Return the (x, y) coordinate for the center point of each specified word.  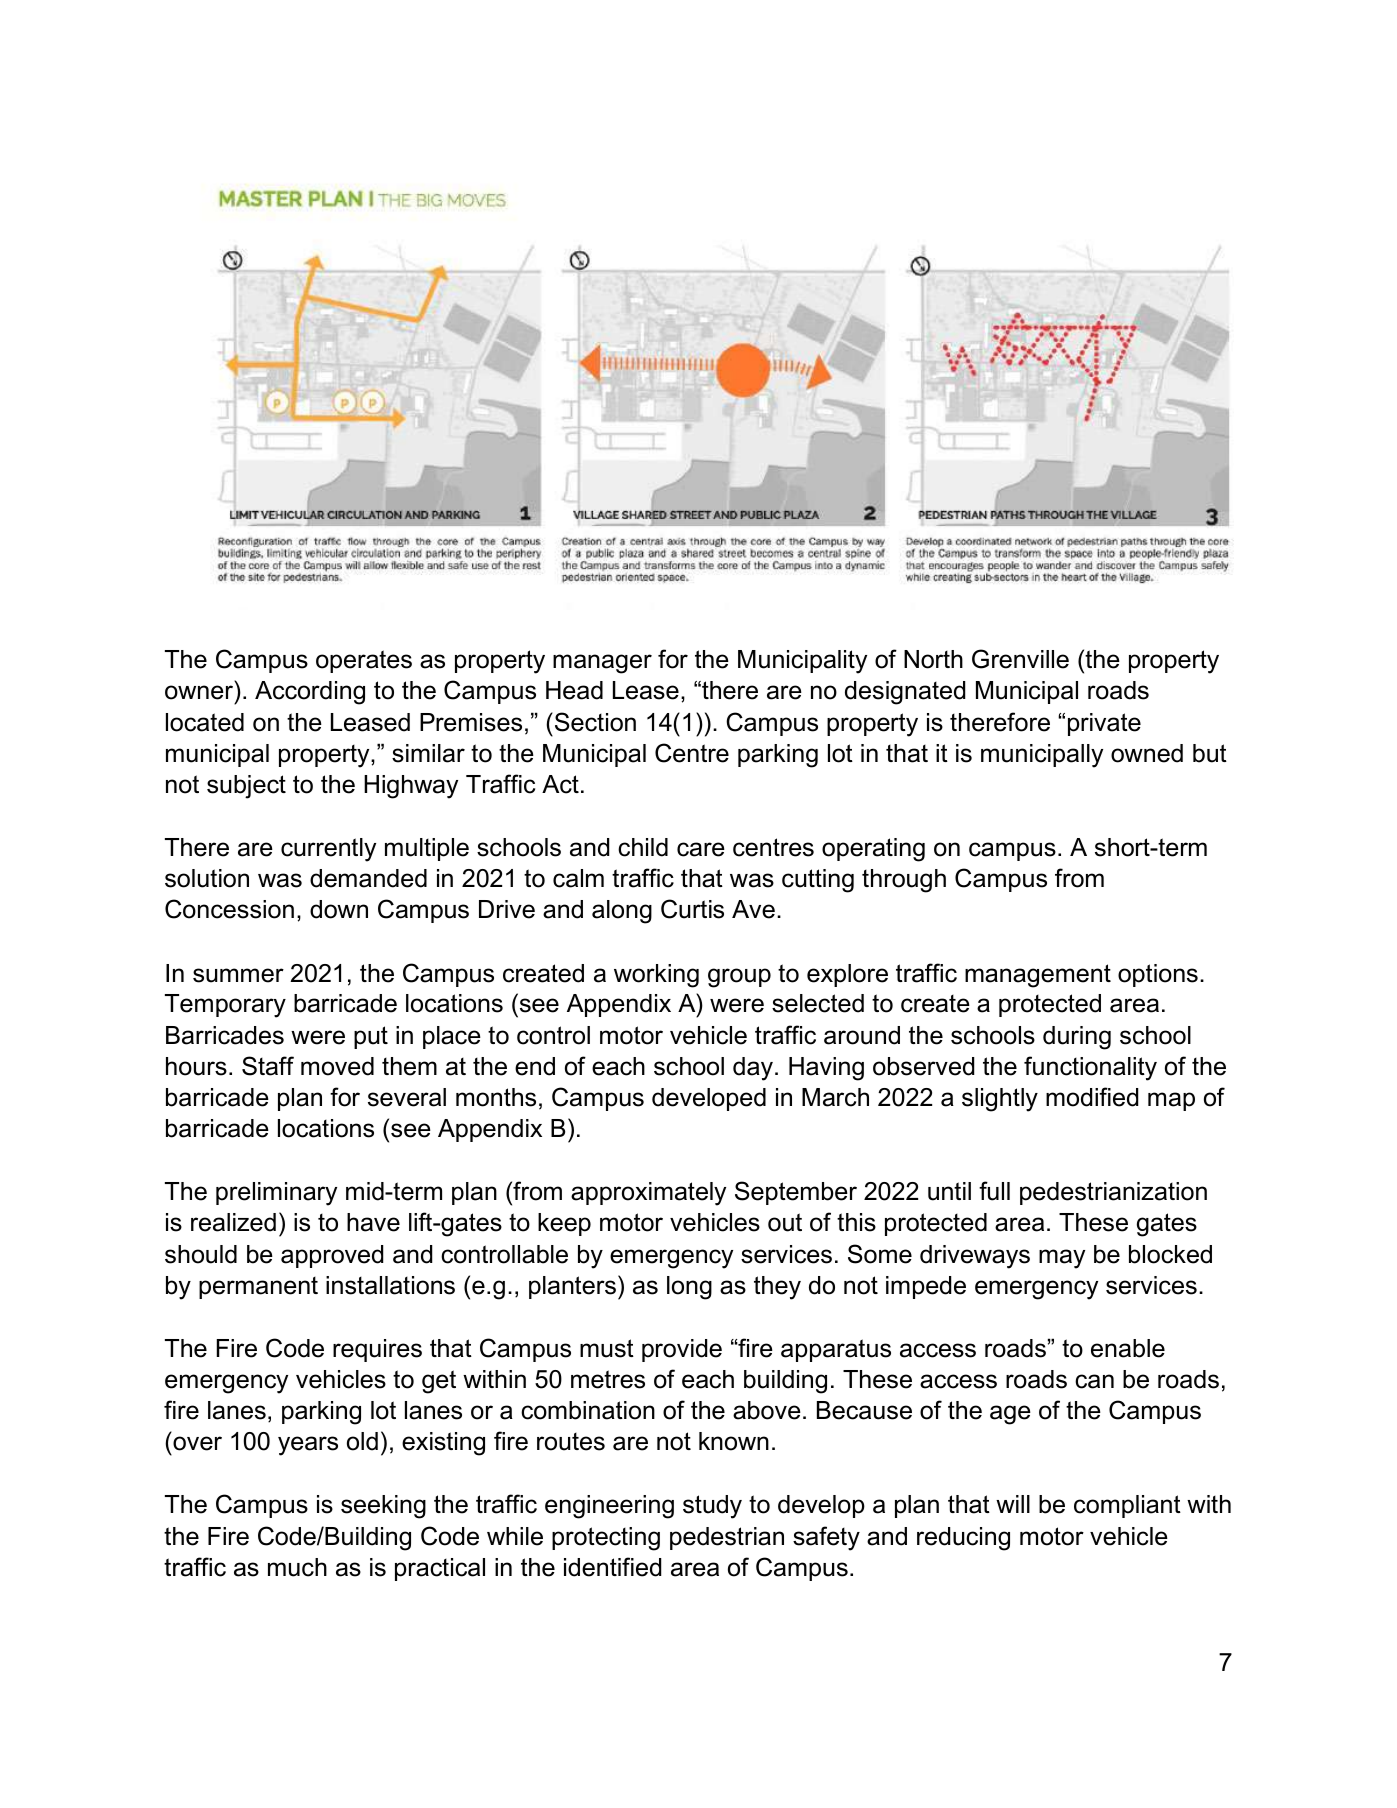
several (407, 1097)
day (753, 1069)
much (297, 1567)
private (1104, 724)
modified (1092, 1097)
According (310, 693)
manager (602, 664)
